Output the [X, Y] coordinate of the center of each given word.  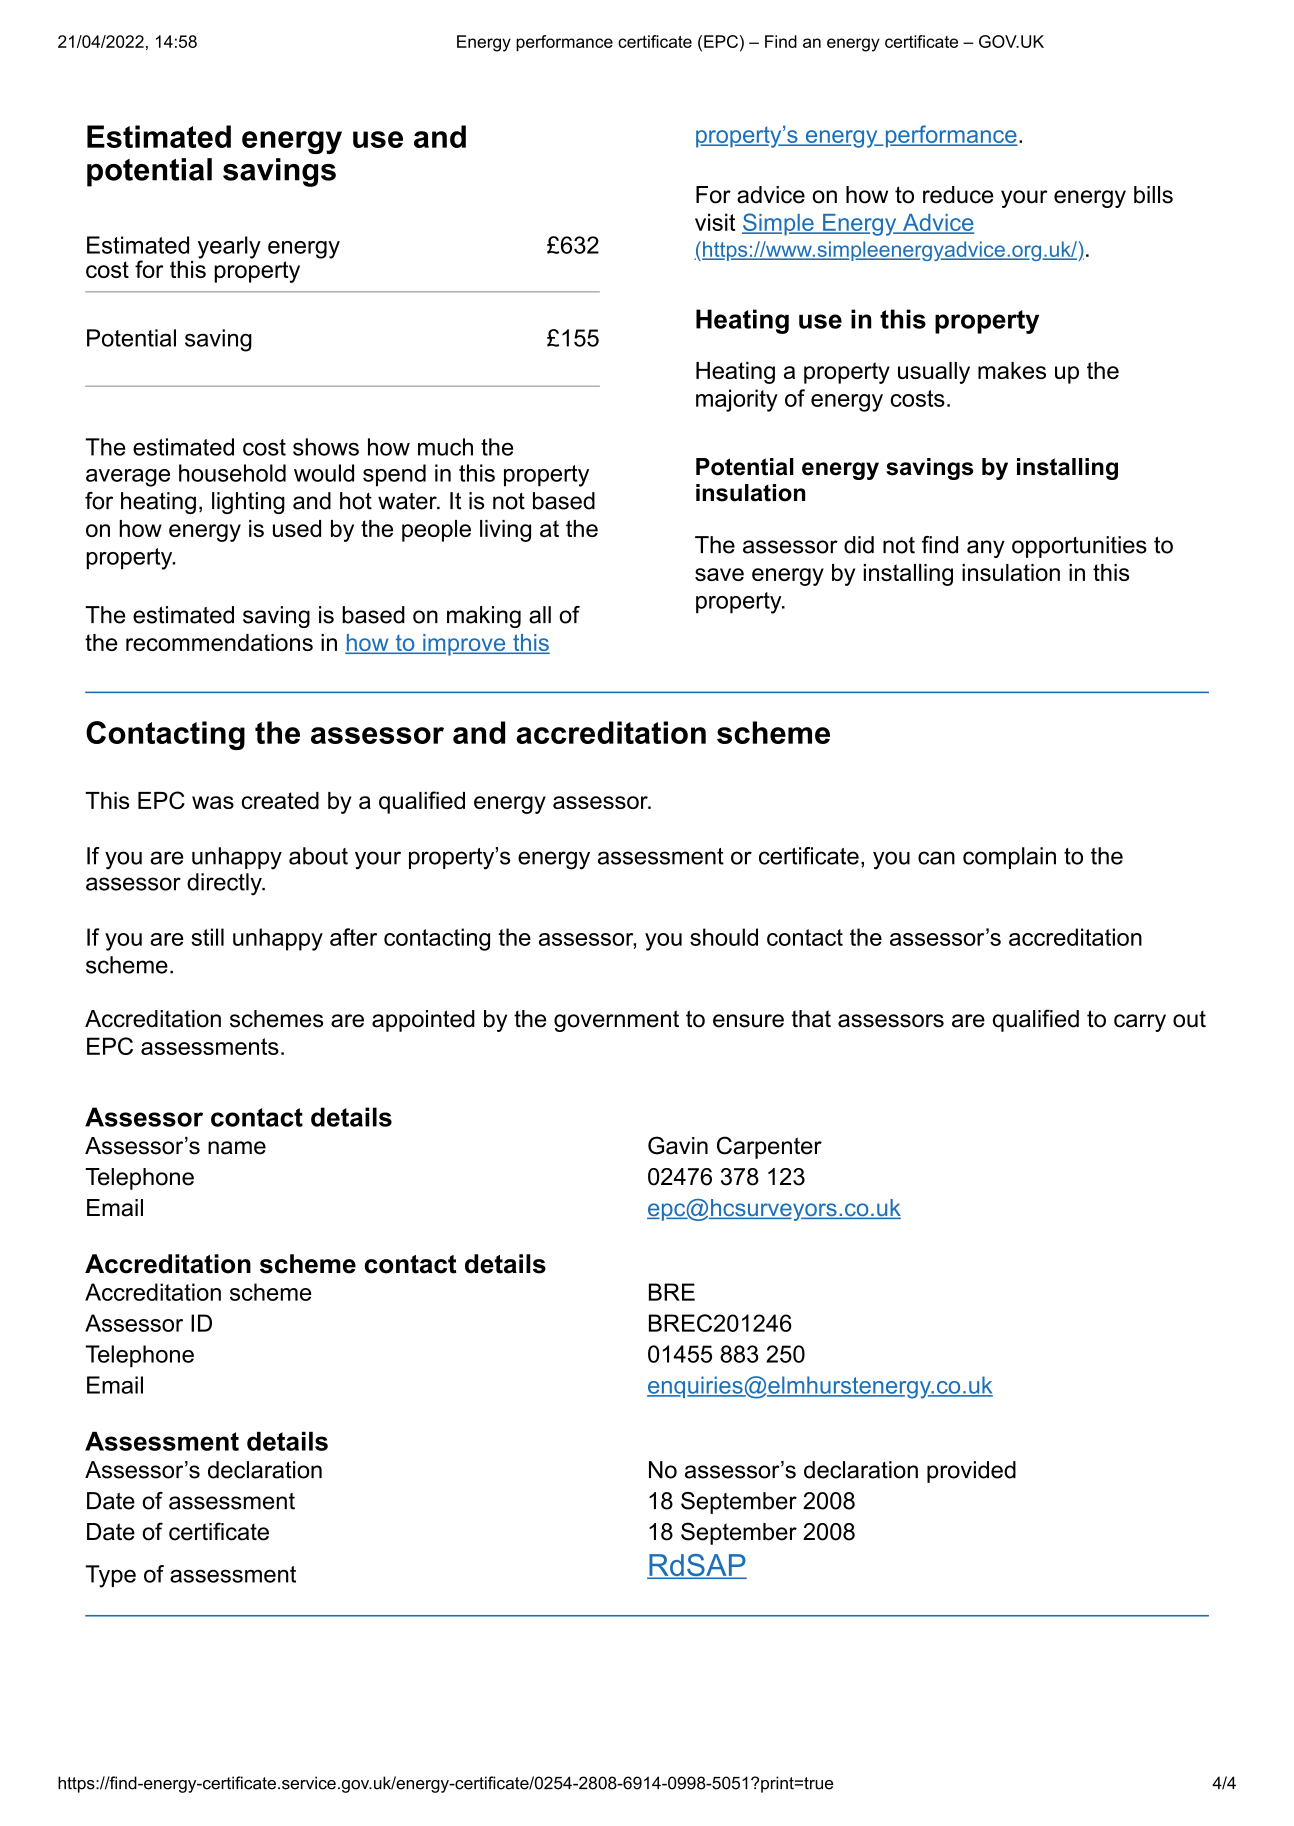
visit [715, 222]
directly [225, 884]
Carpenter [769, 1147]
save [719, 574]
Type [110, 1576]
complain [1009, 858]
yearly [229, 247]
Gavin [678, 1145]
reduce [958, 195]
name [237, 1148]
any [986, 549]
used [297, 528]
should [724, 937]
